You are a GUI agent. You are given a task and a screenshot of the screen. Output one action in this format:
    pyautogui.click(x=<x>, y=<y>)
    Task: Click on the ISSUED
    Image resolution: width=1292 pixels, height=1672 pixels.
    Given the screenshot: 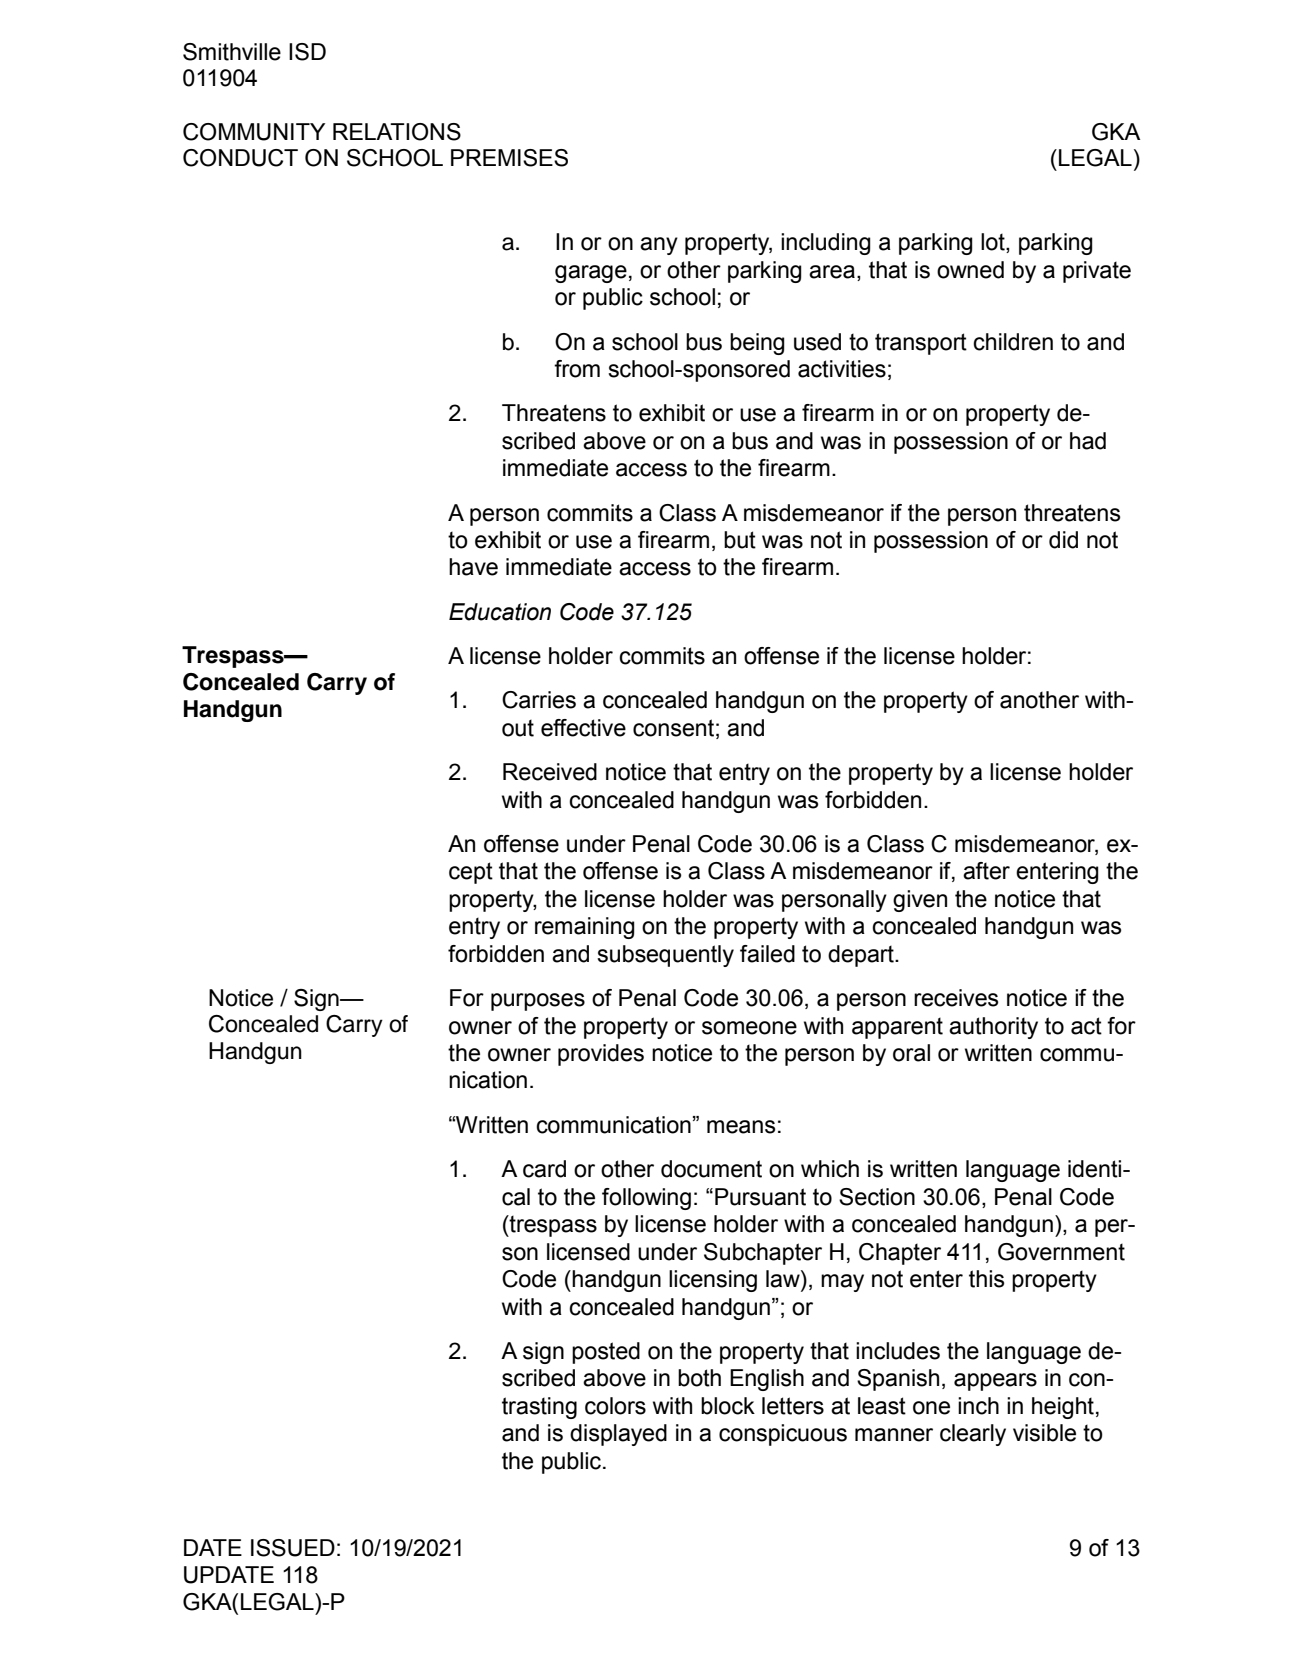 What is the action you would take?
    pyautogui.click(x=293, y=1548)
